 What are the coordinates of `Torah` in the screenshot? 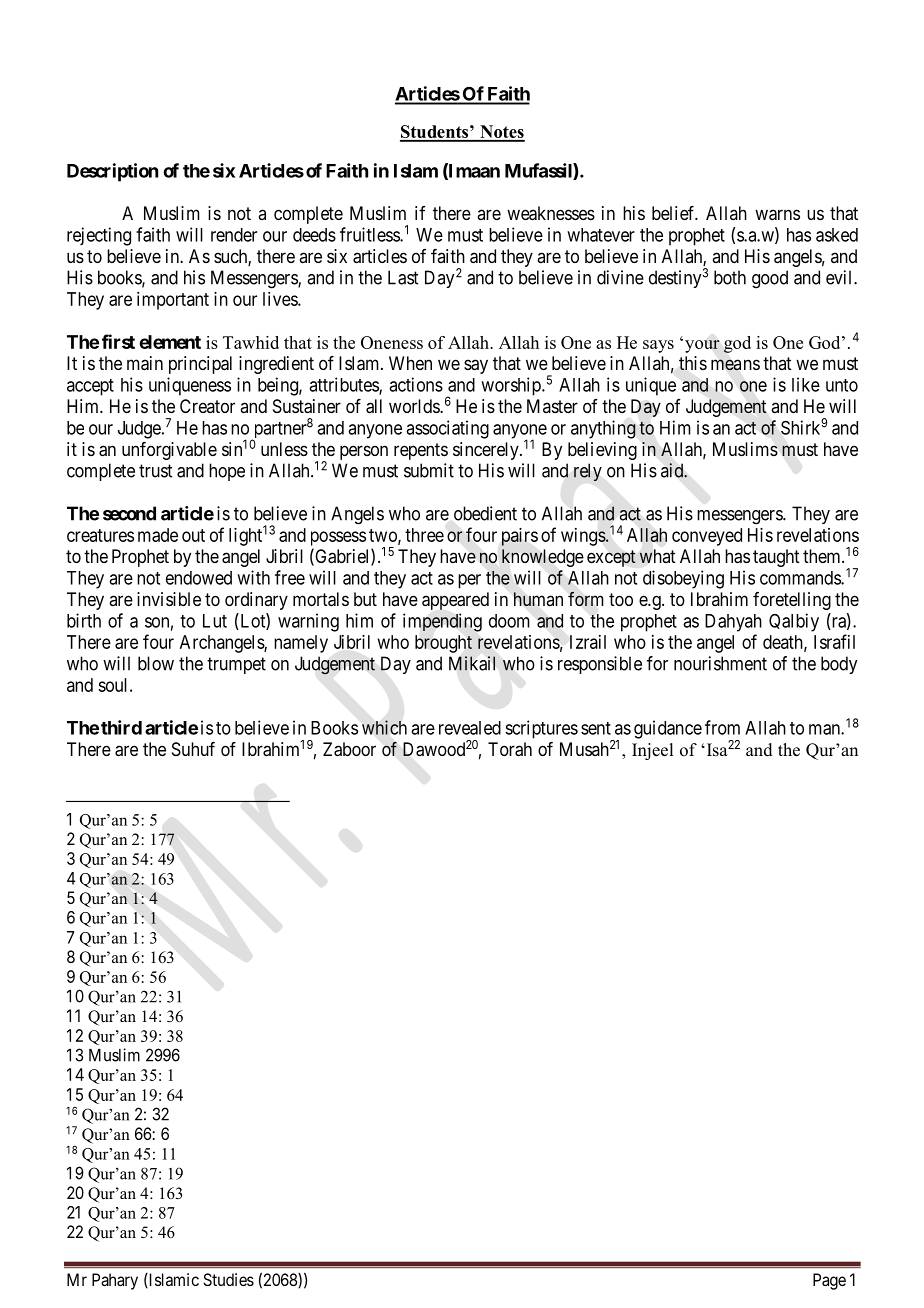 It's located at (510, 749).
